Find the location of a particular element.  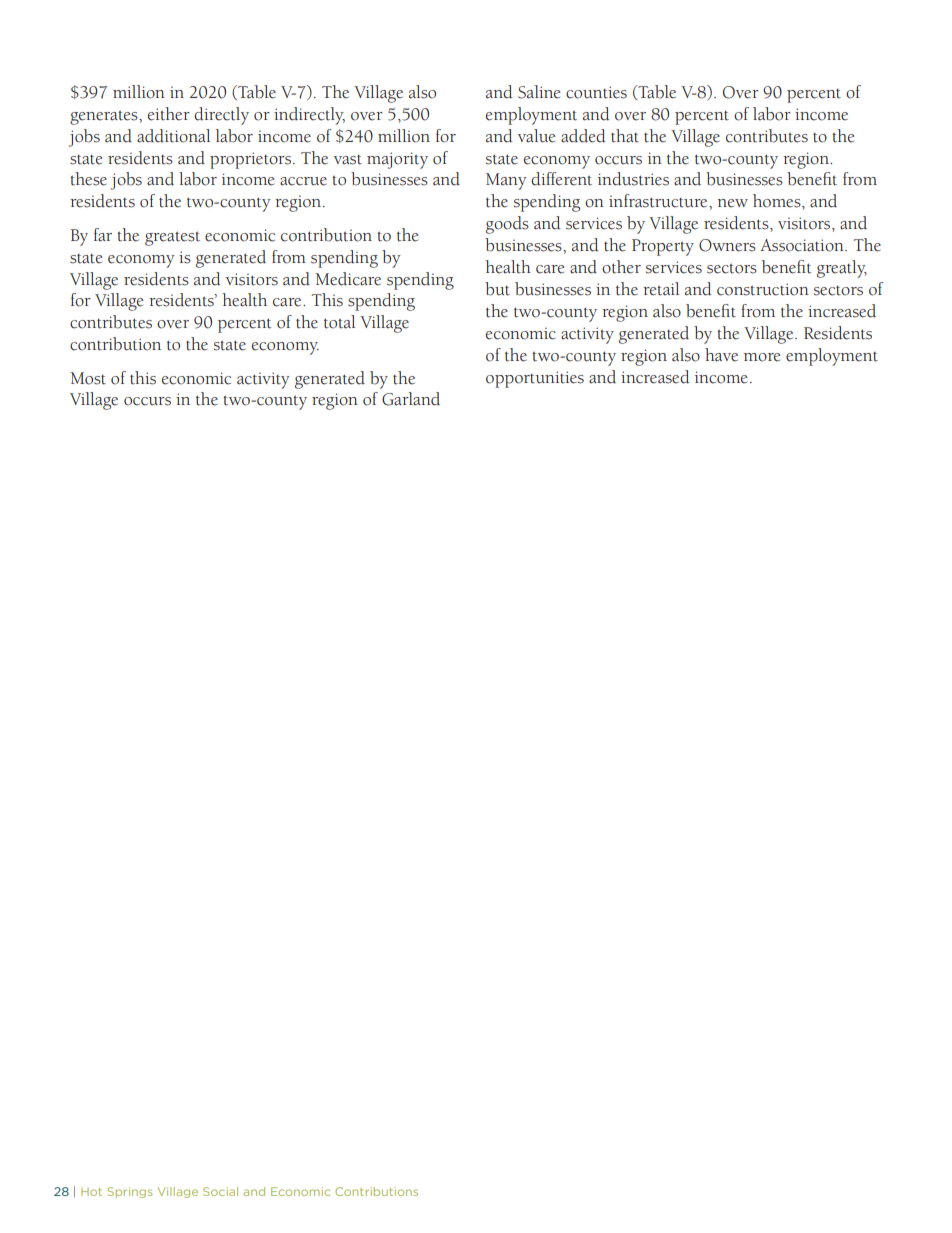

Social is located at coordinates (220, 1191).
